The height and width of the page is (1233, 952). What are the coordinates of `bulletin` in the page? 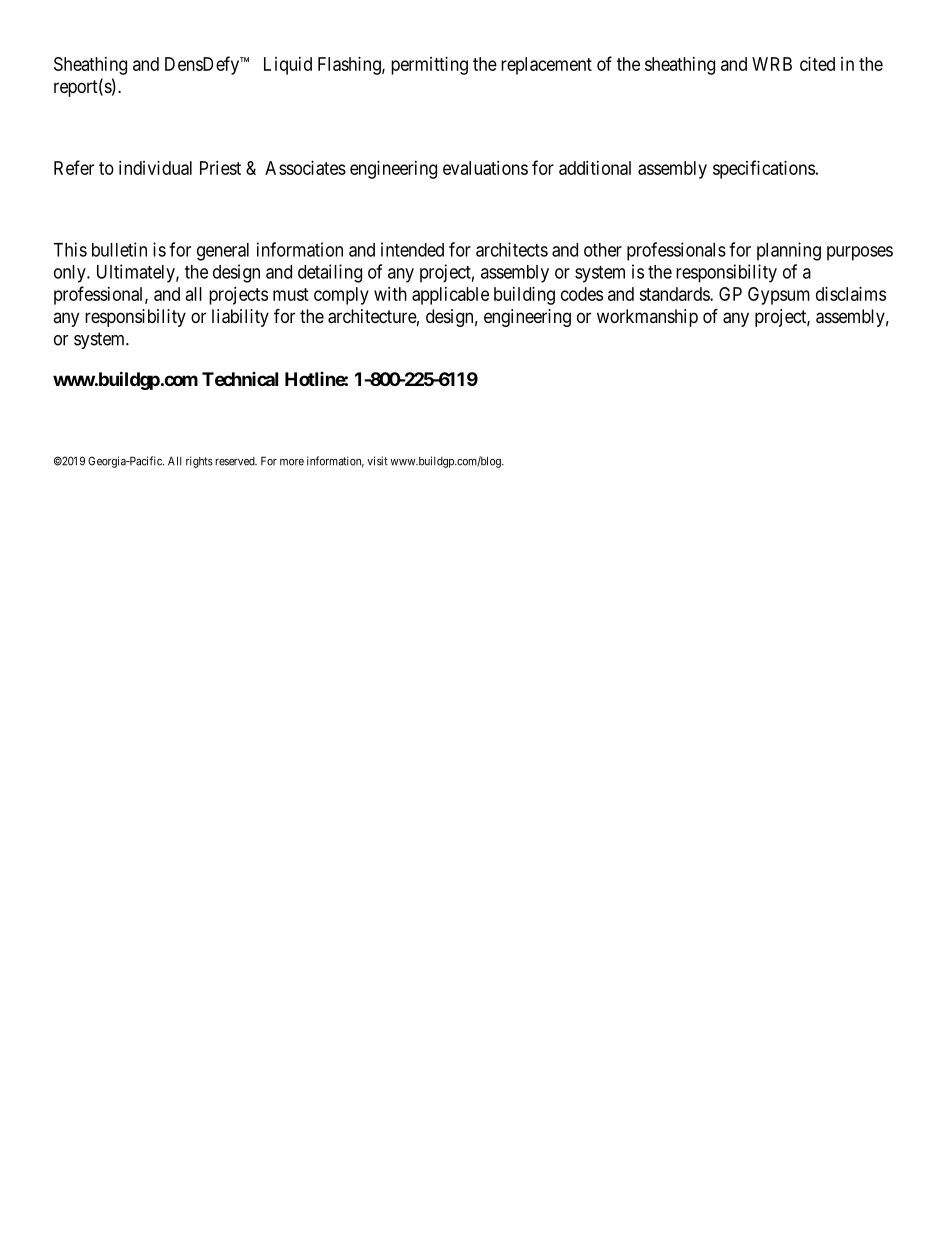 It's located at (119, 249).
